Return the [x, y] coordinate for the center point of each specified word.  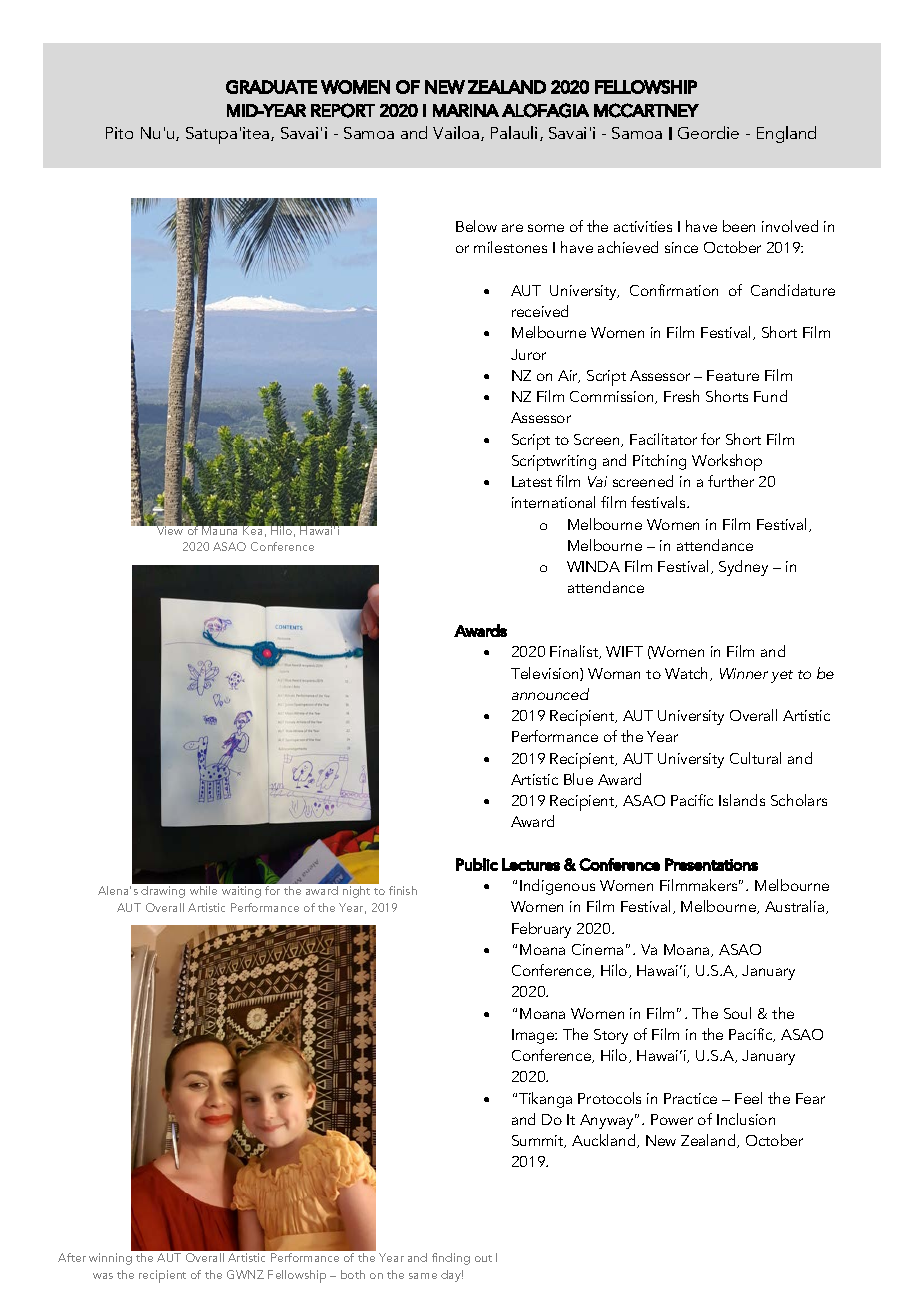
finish [403, 890]
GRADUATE [271, 87]
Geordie [708, 132]
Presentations [711, 864]
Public [477, 864]
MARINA [466, 110]
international [553, 502]
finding [451, 1259]
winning [110, 1259]
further [731, 481]
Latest [532, 481]
